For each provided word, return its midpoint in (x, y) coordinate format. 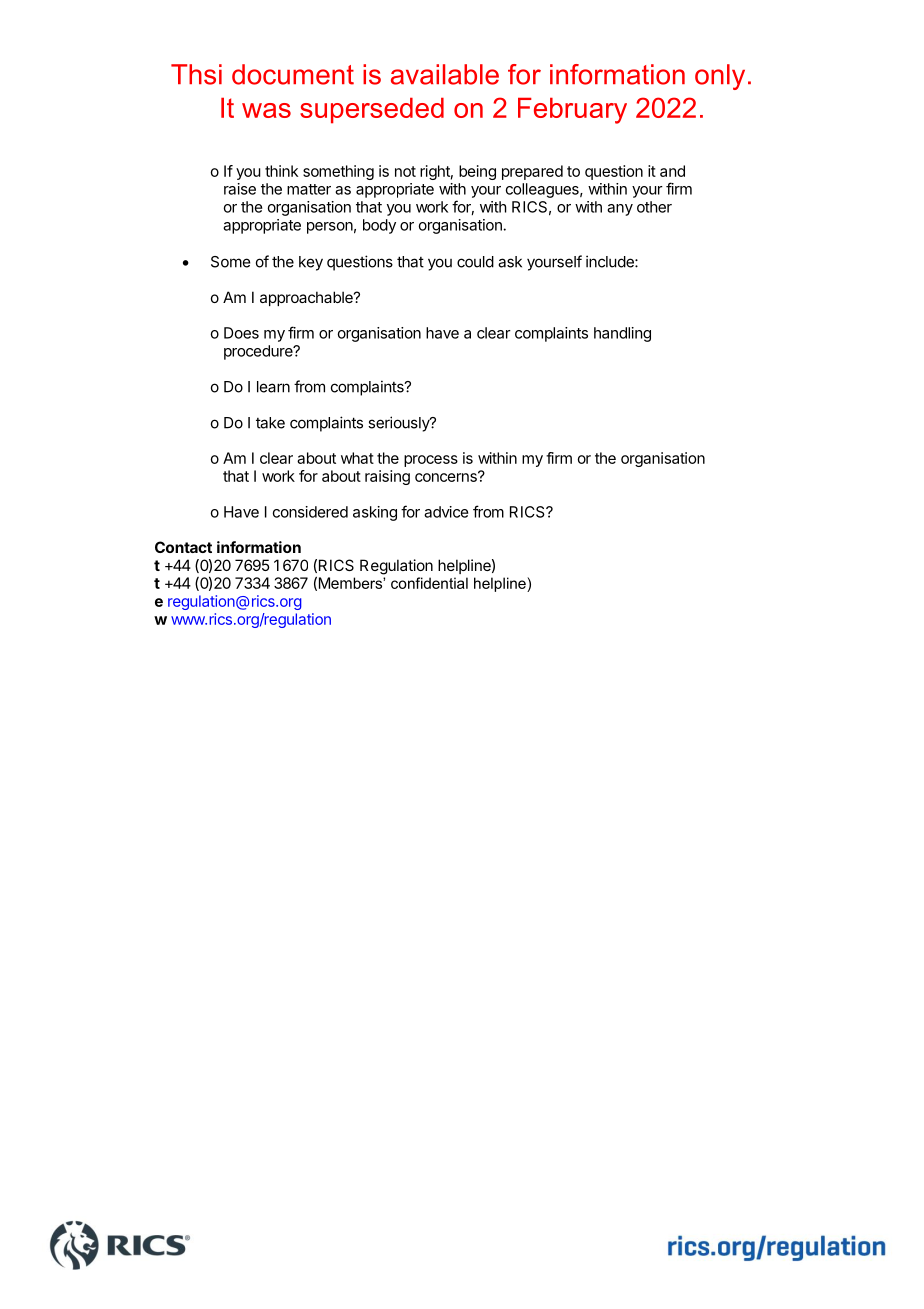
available (445, 74)
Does (241, 333)
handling (622, 334)
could (475, 262)
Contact (183, 547)
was (266, 110)
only (720, 77)
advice (446, 512)
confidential (429, 583)
